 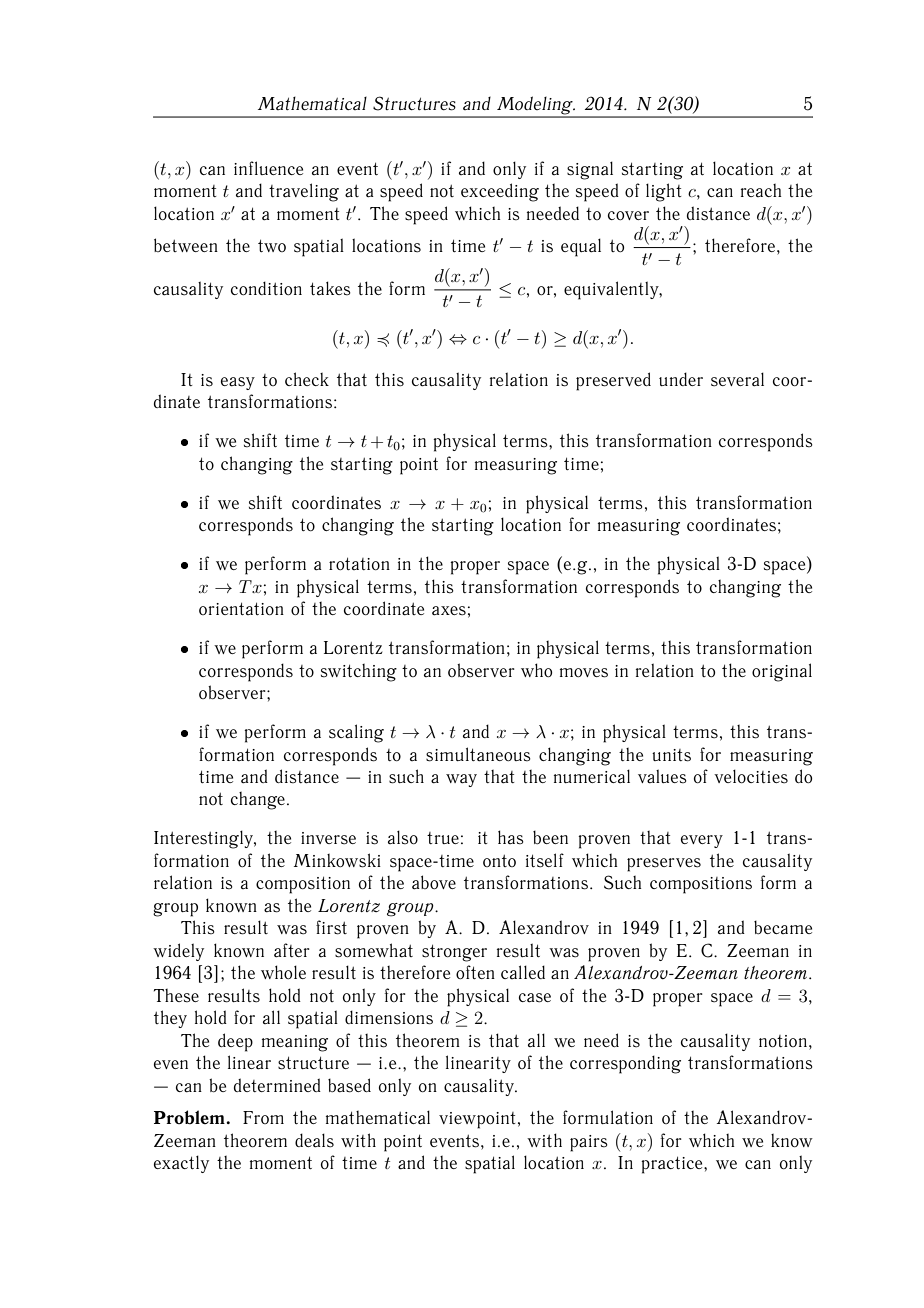 What do you see at coordinates (238, 383) in the image?
I see `easy` at bounding box center [238, 383].
